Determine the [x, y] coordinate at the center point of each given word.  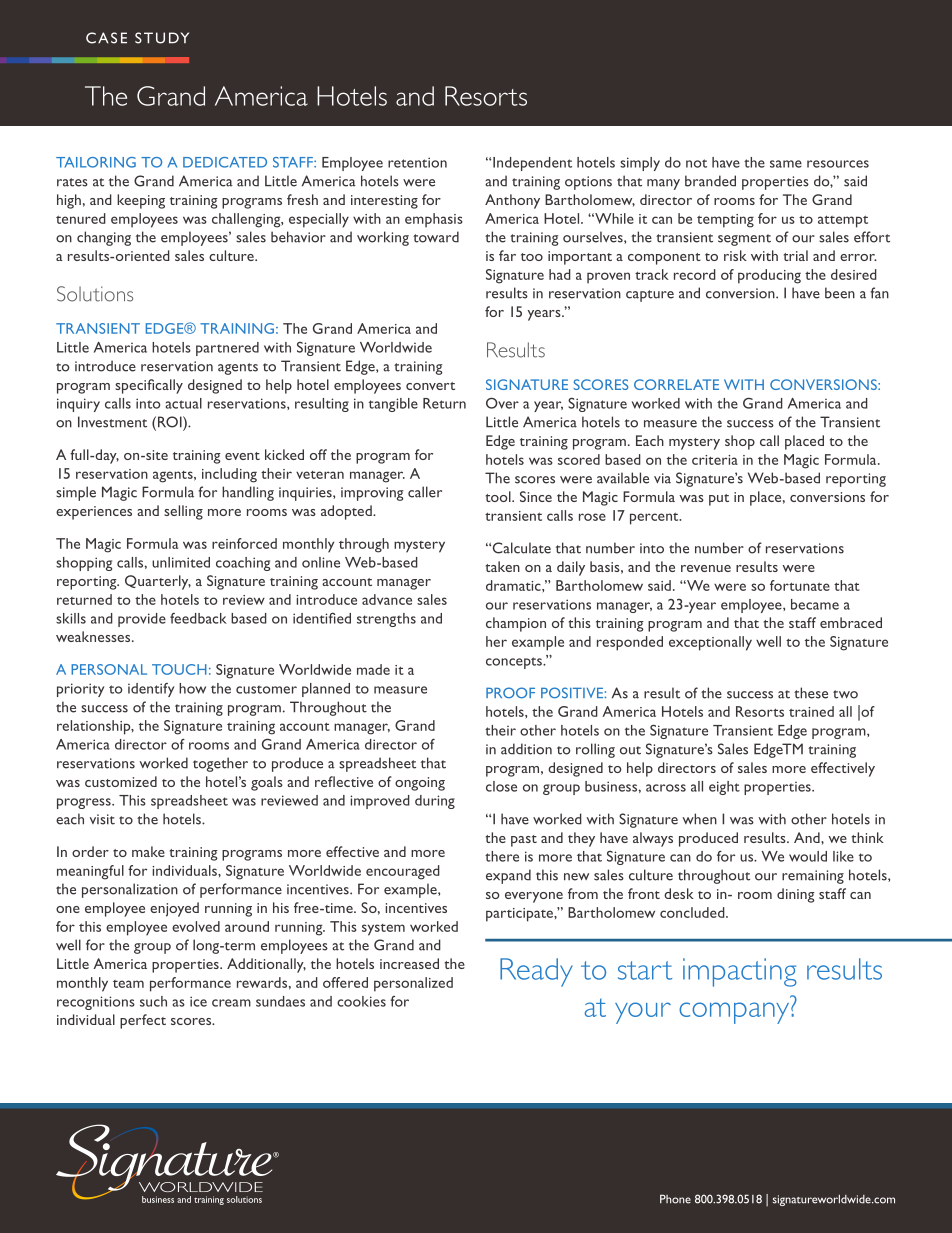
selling [183, 512]
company [735, 1013]
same [786, 164]
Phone [675, 1199]
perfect [143, 1021]
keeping [141, 201]
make [148, 851]
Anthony [512, 201]
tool [499, 496]
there [502, 856]
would [808, 856]
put [719, 500]
